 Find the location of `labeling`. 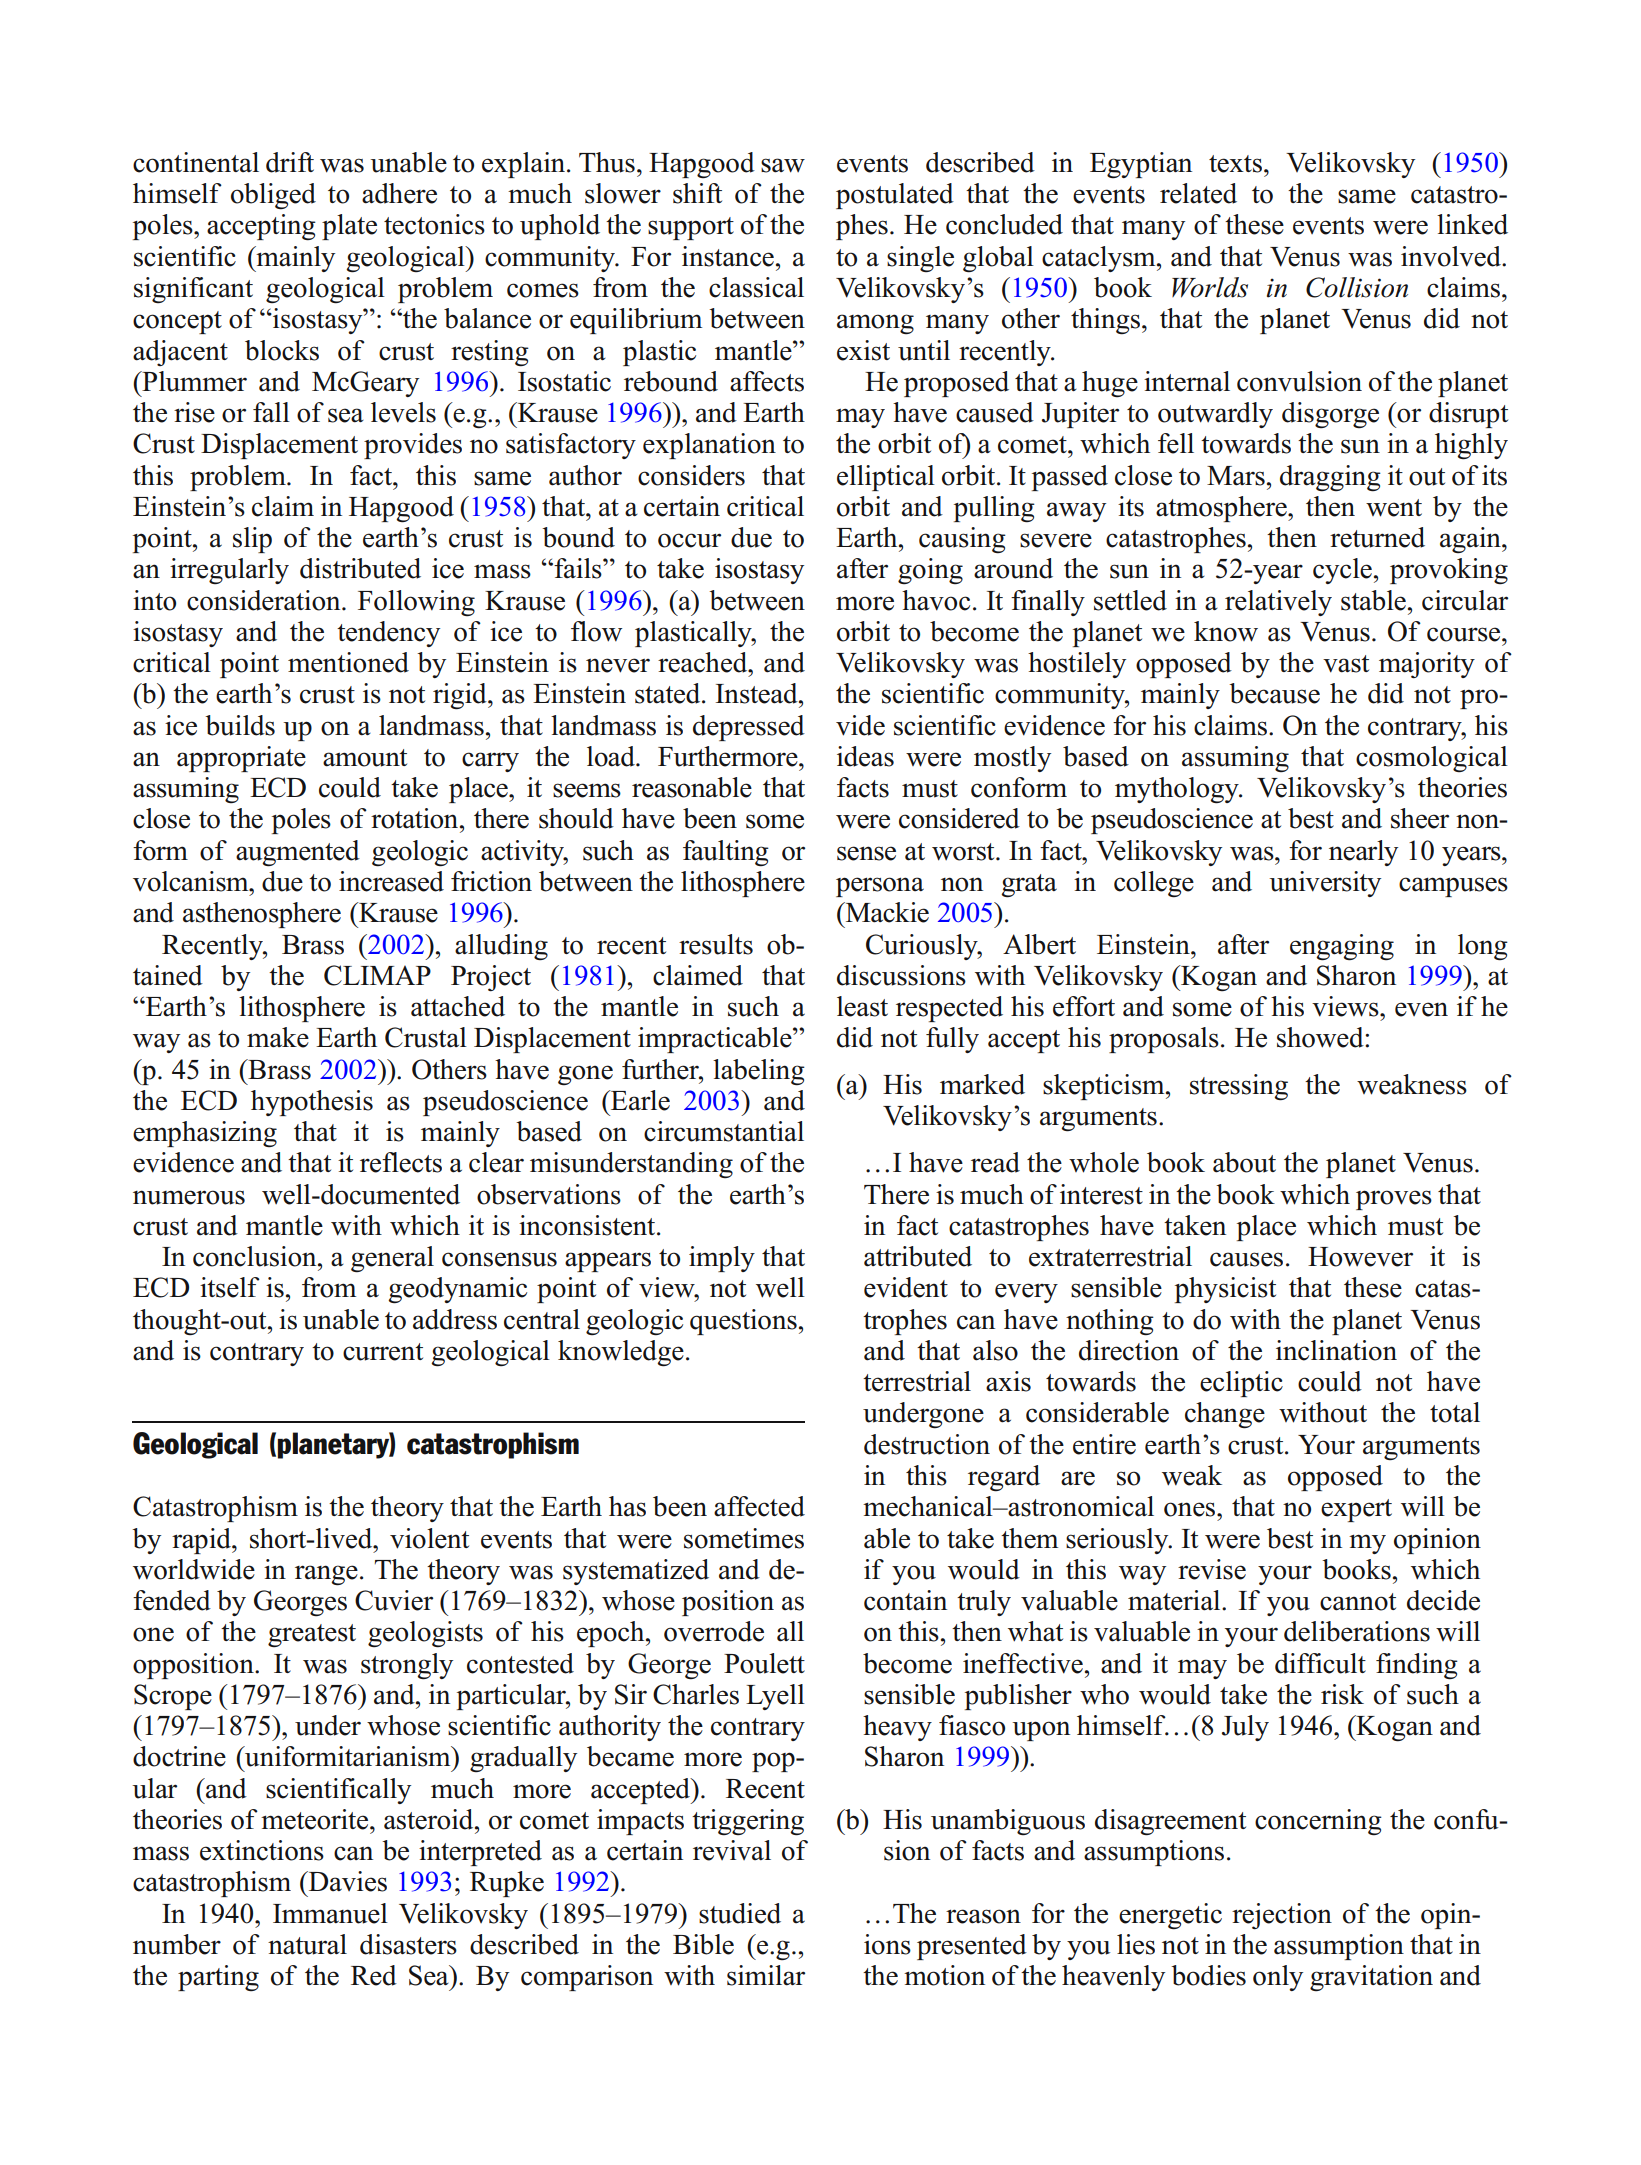

labeling is located at coordinates (759, 1072).
